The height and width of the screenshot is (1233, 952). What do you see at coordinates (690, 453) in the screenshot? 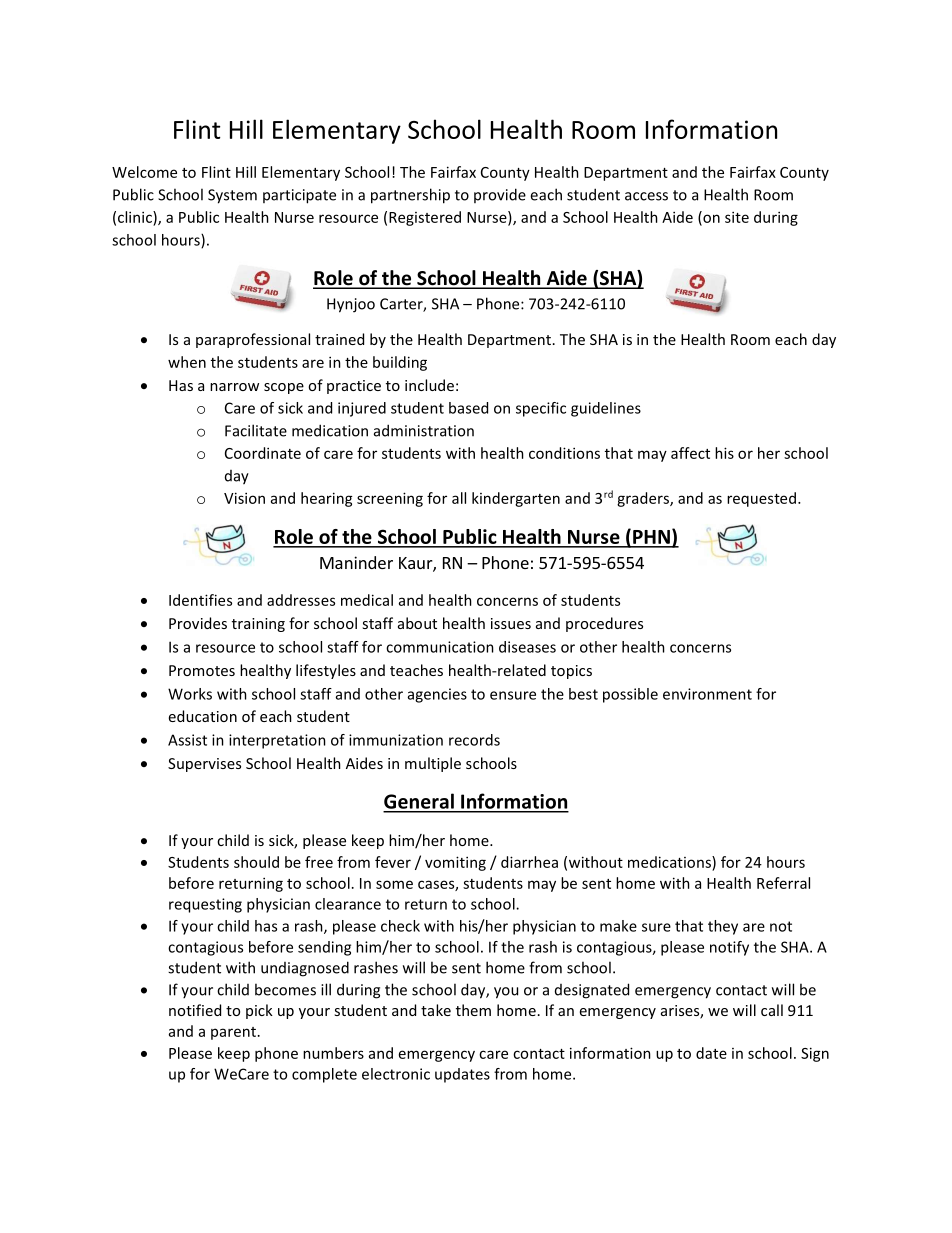
I see `affect` at bounding box center [690, 453].
